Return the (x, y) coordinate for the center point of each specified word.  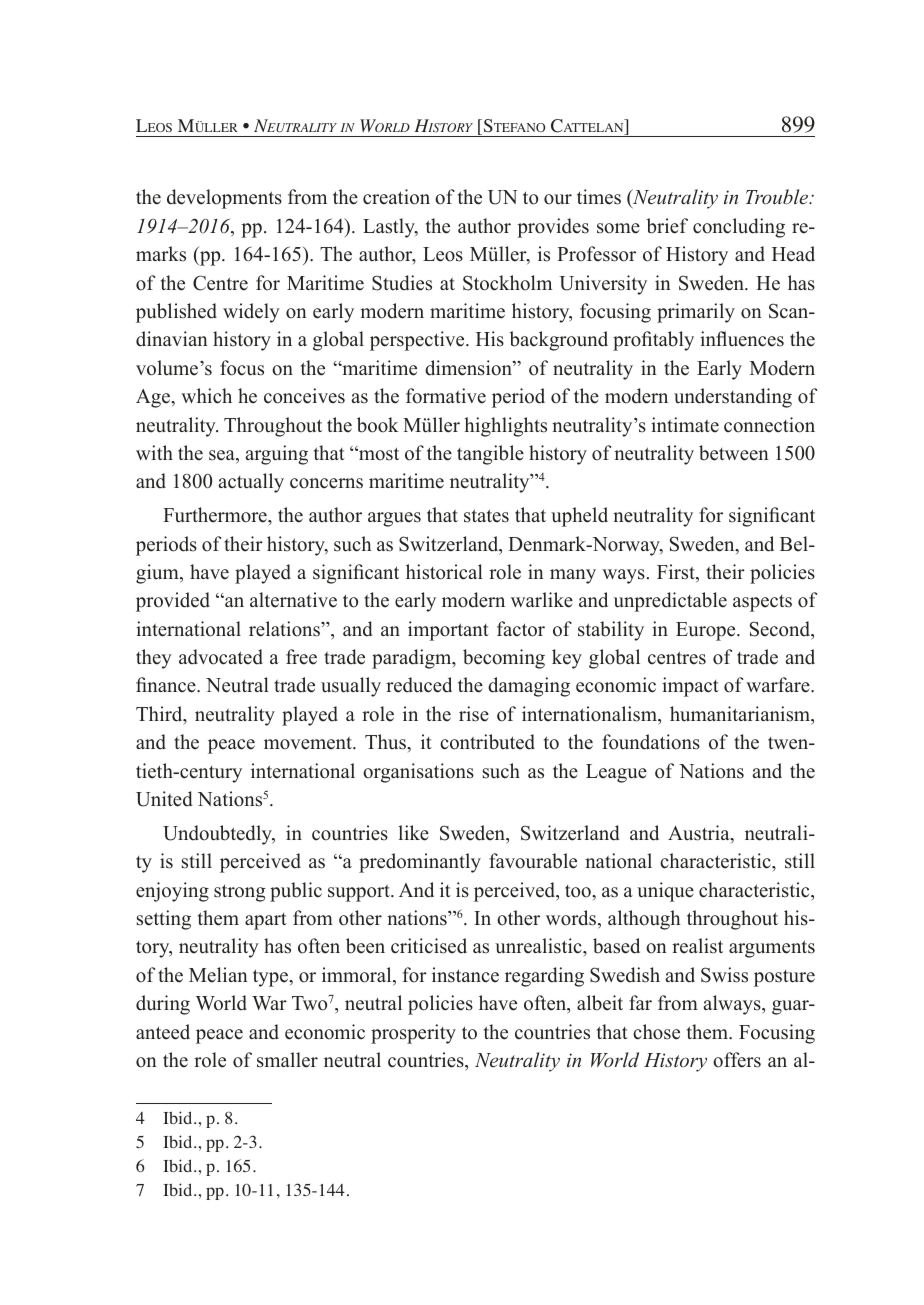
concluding (739, 228)
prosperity (413, 1034)
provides (553, 228)
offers (737, 1060)
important (448, 631)
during (163, 1005)
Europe (707, 631)
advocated (221, 657)
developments (224, 199)
